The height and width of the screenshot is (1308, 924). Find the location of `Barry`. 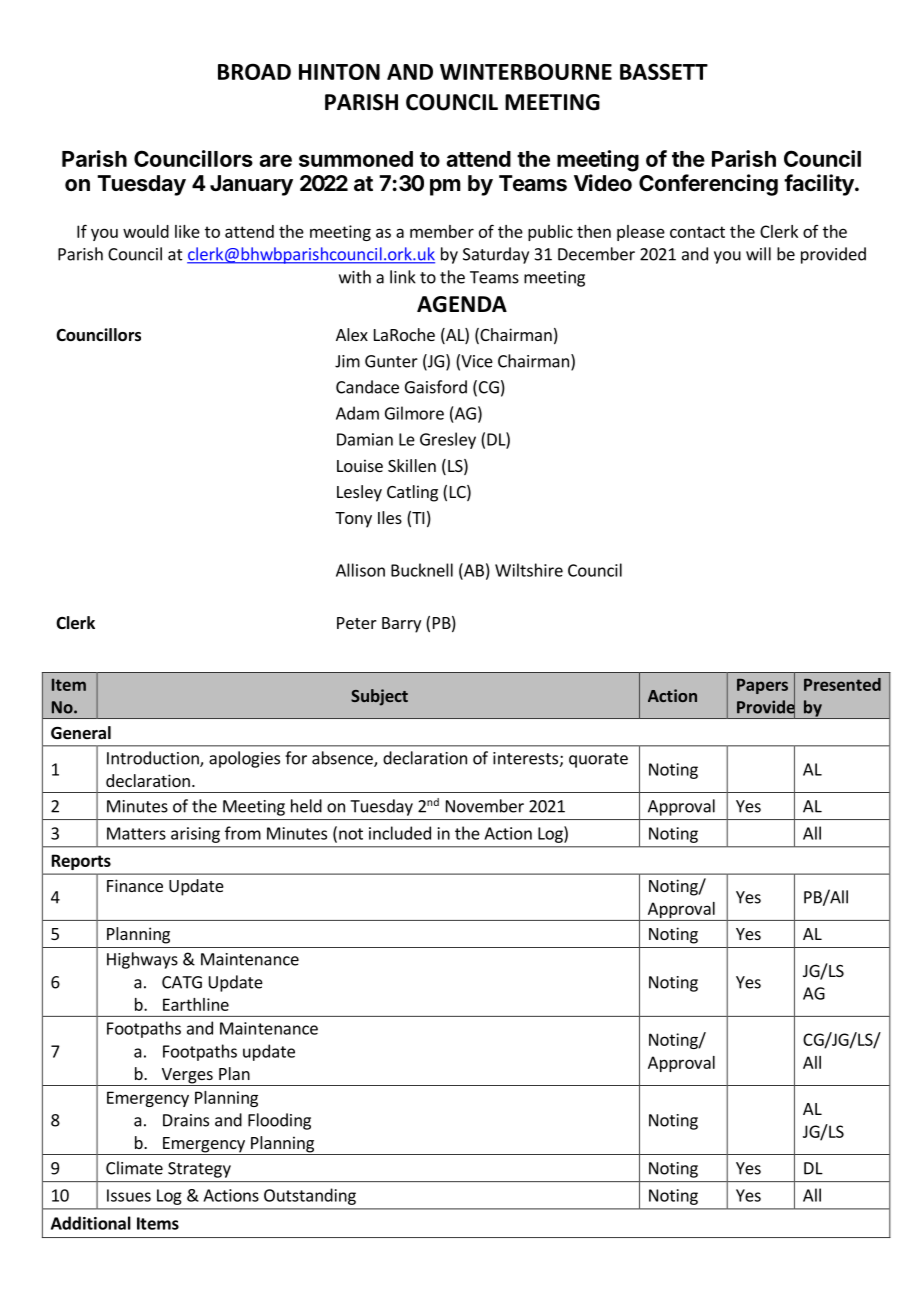

Barry is located at coordinates (401, 625).
